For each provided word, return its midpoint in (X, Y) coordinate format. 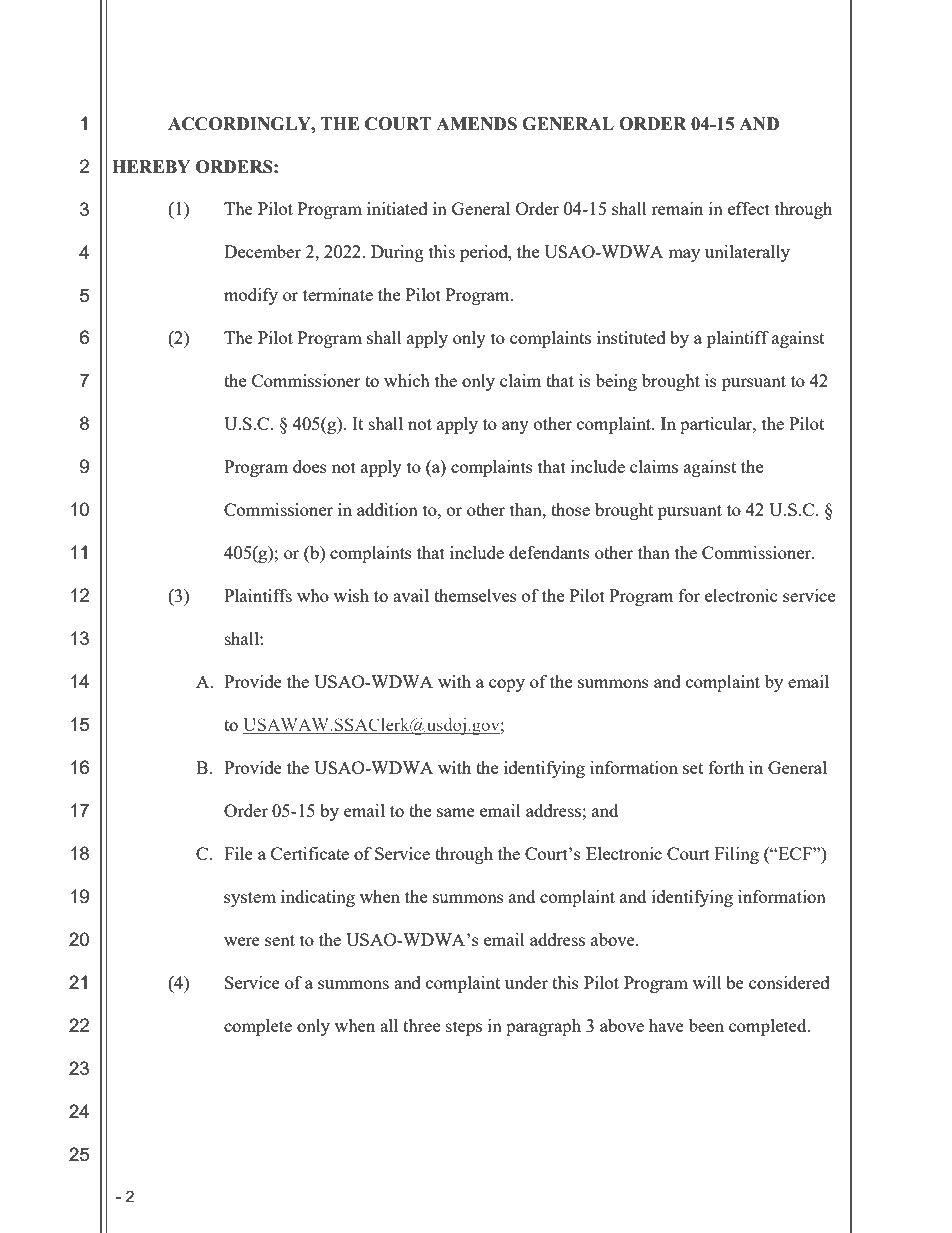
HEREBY (151, 166)
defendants (549, 552)
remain (677, 208)
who (313, 595)
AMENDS (476, 124)
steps (464, 1028)
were (242, 941)
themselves (475, 595)
